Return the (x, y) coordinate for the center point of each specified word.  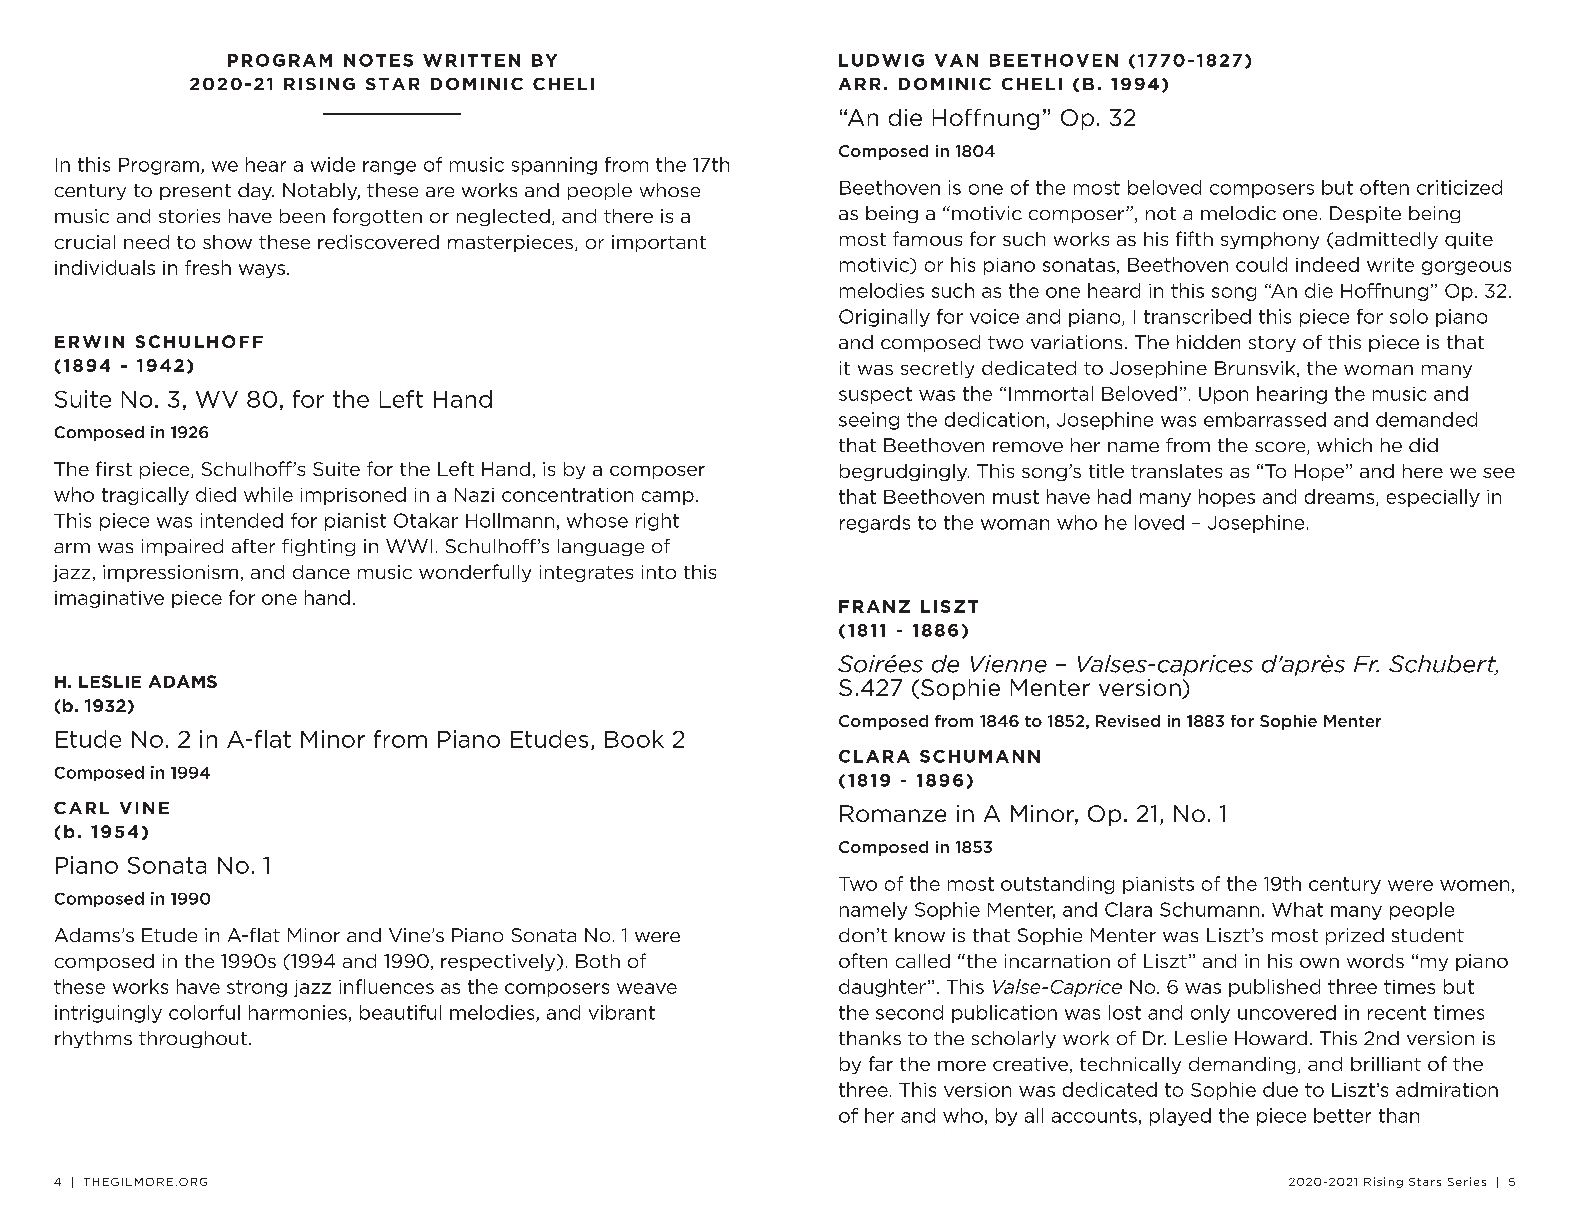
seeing (869, 421)
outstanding (1057, 885)
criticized (1459, 187)
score (1281, 448)
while (268, 494)
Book (634, 739)
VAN (956, 60)
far (881, 1063)
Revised (1128, 721)
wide (333, 164)
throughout (193, 1039)
